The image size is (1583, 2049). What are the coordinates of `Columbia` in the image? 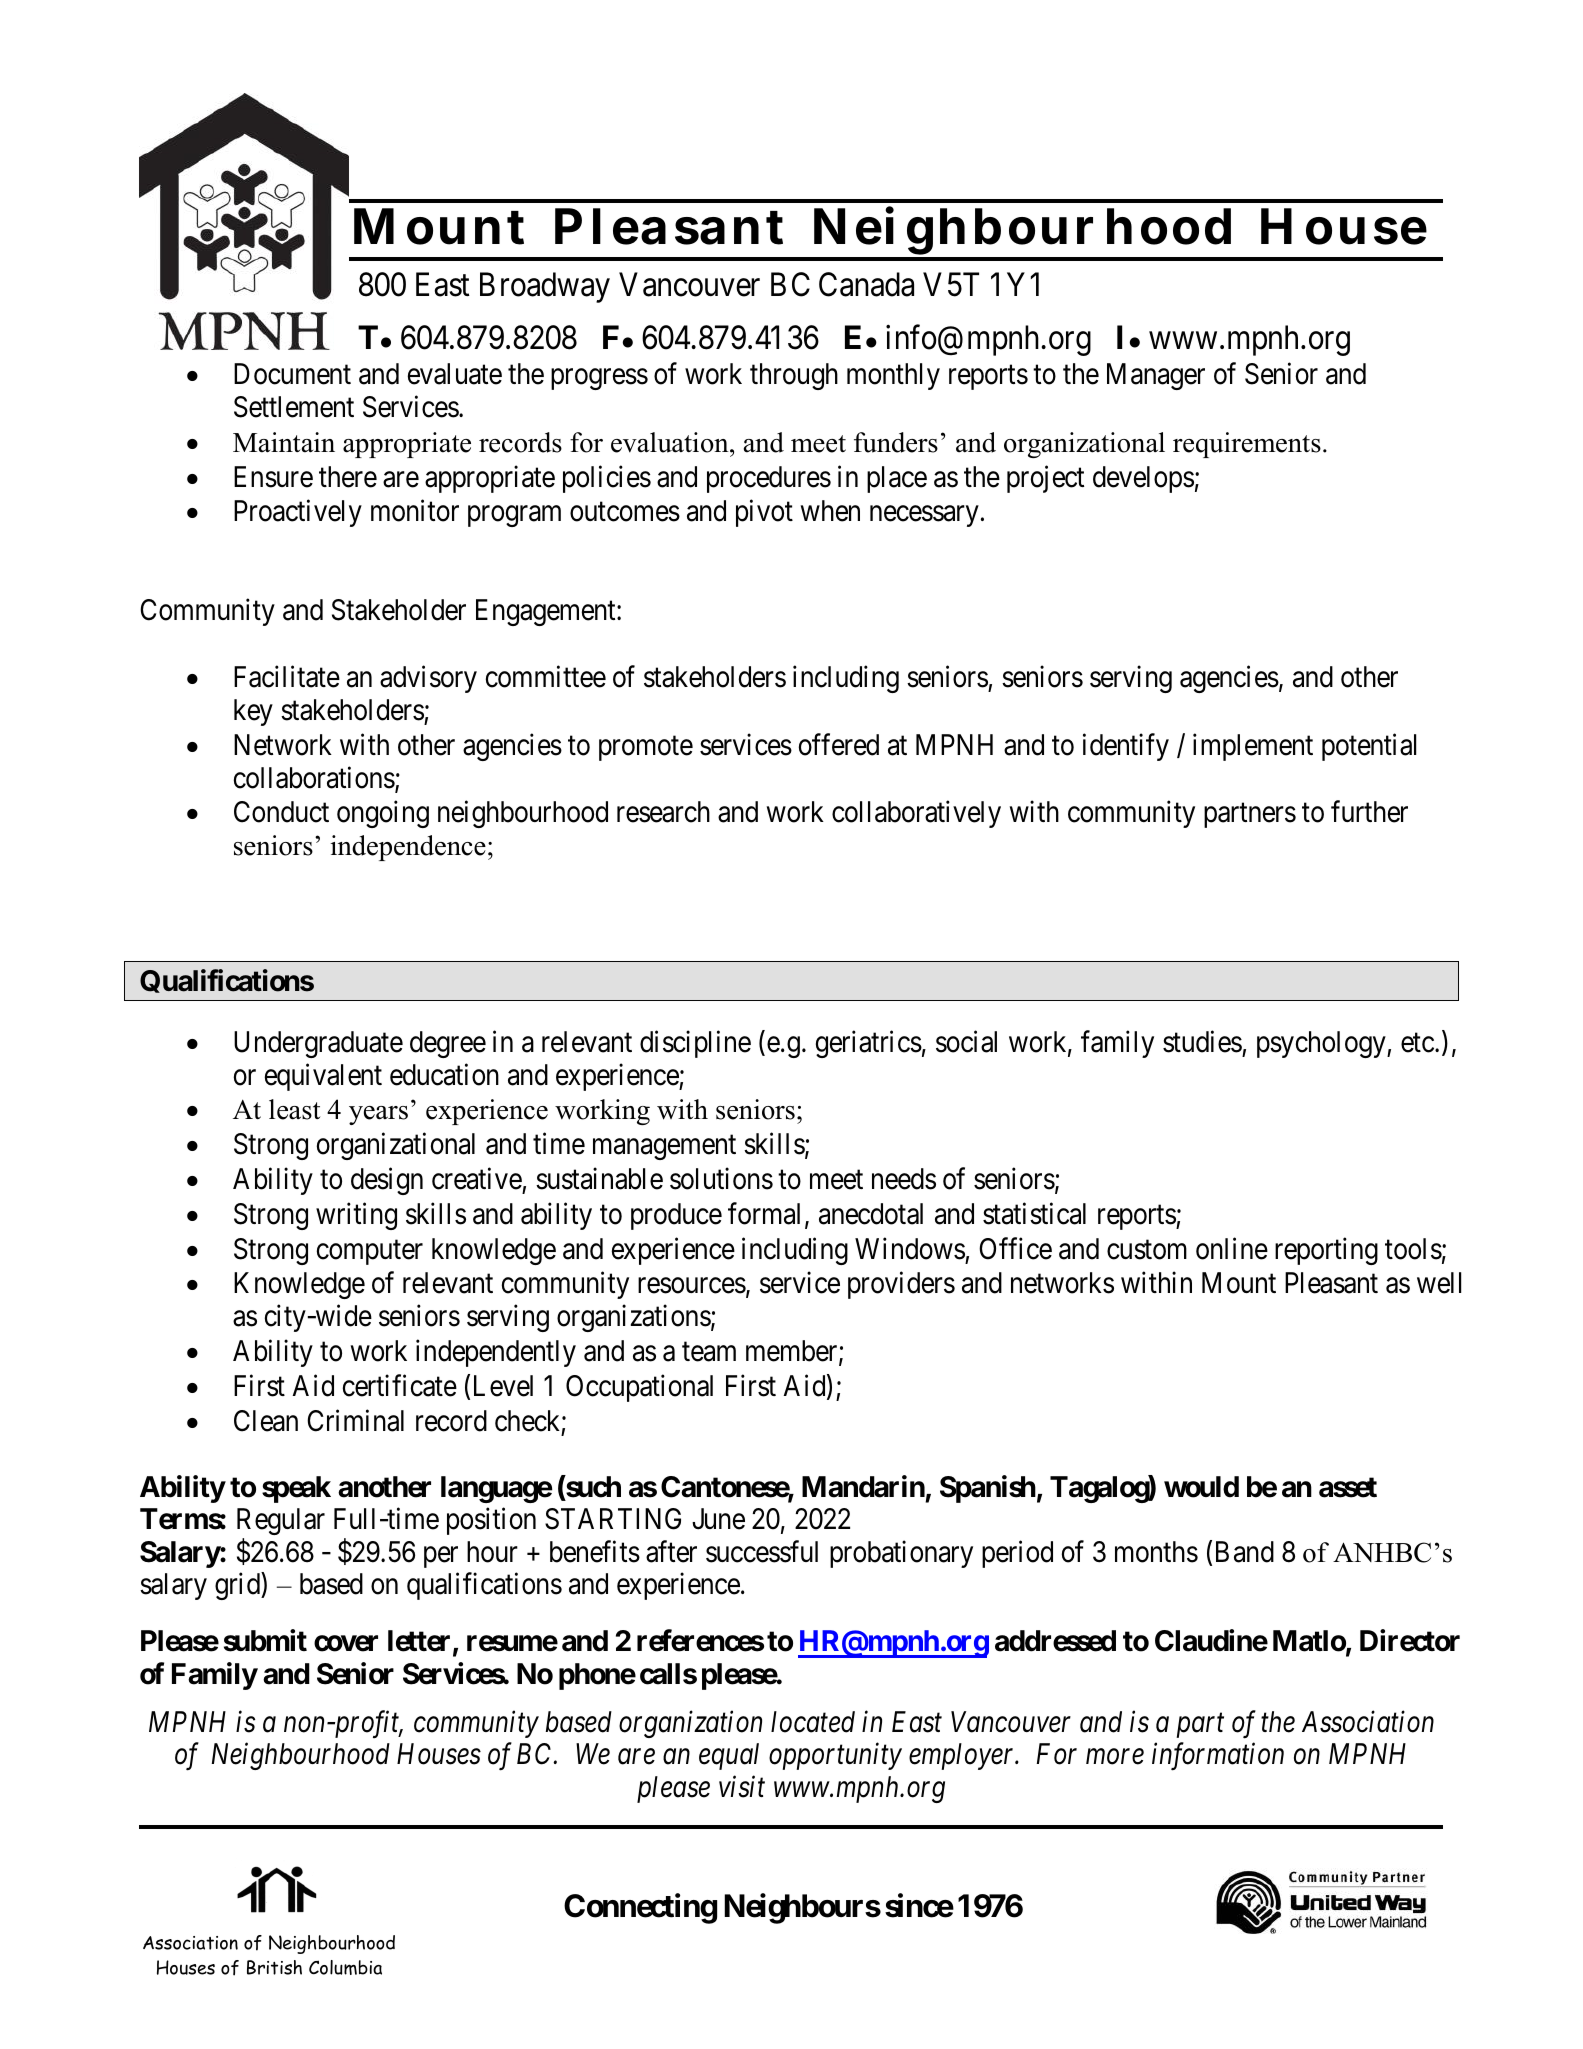 It's located at (345, 1967).
